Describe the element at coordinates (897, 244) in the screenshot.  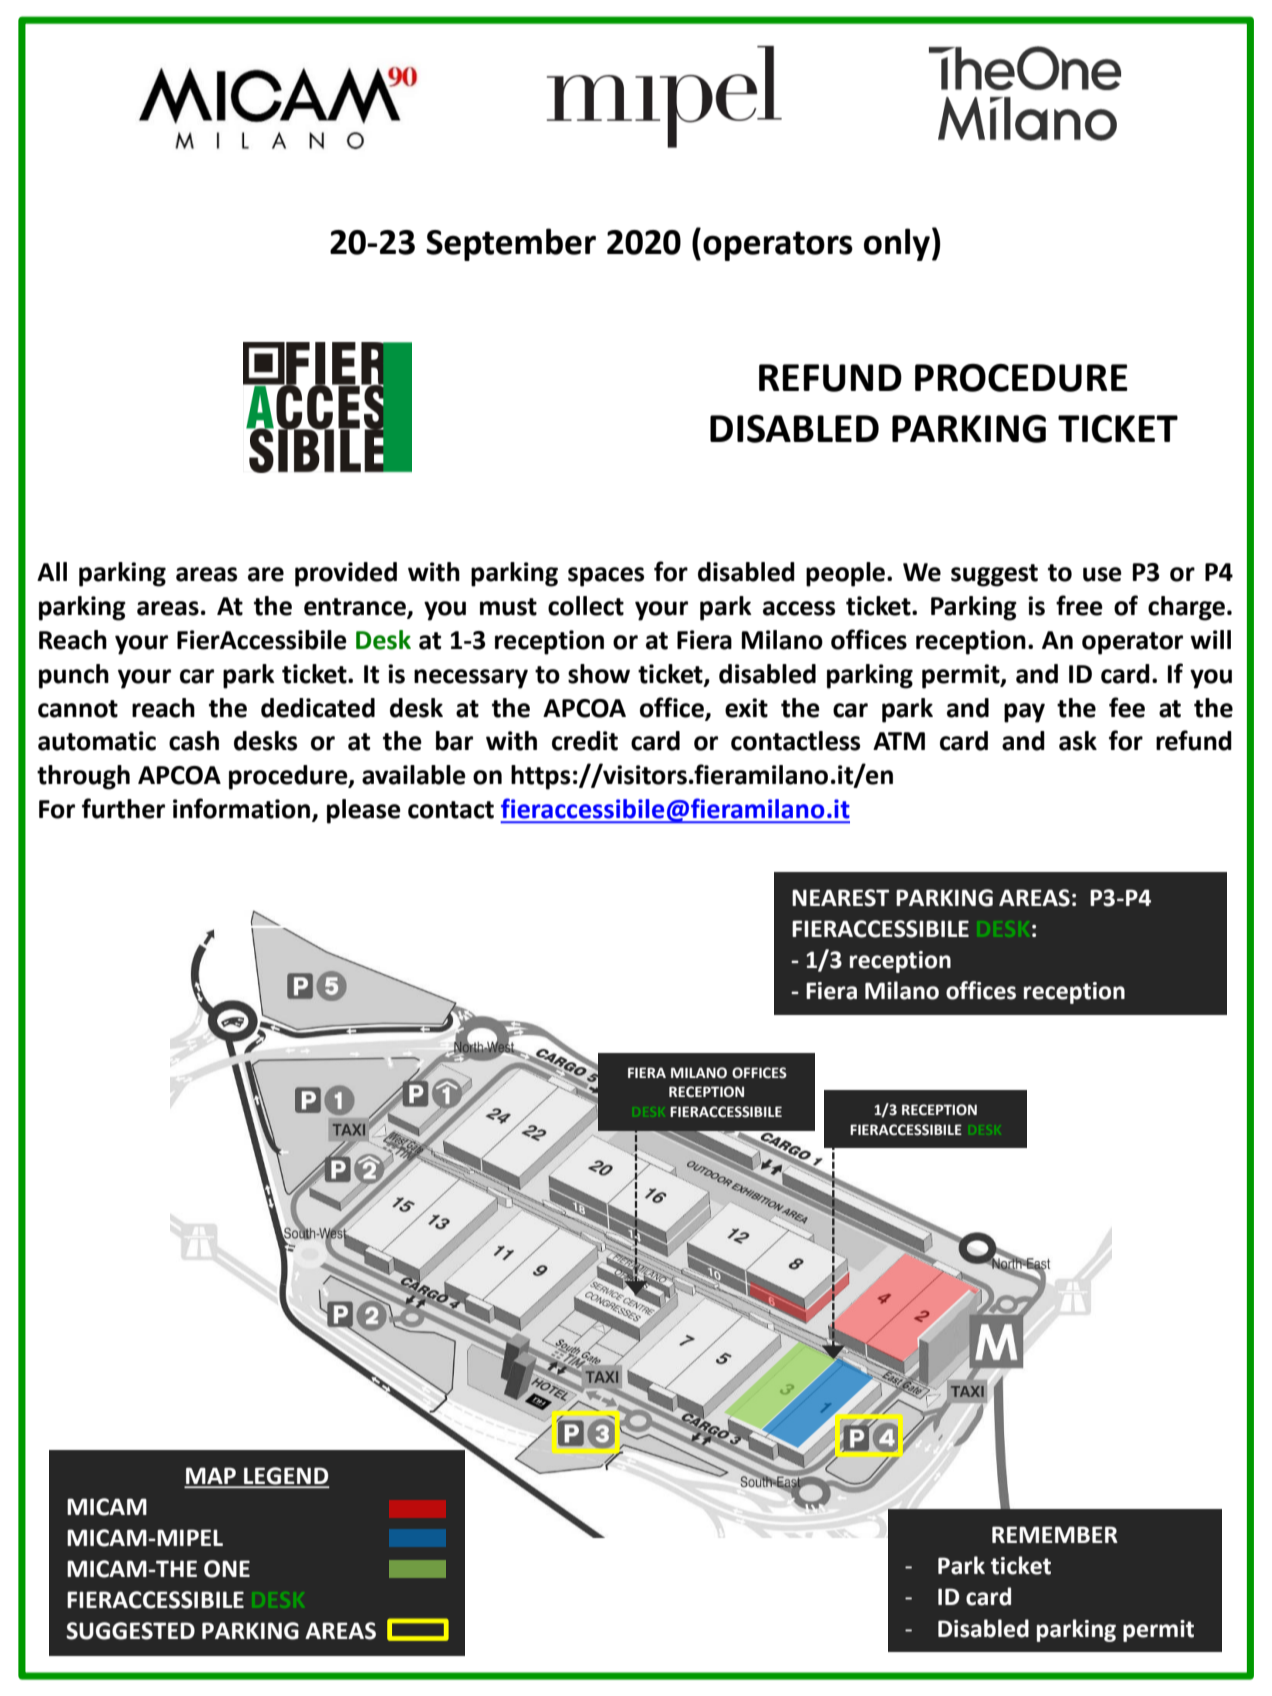
I see `only` at that location.
